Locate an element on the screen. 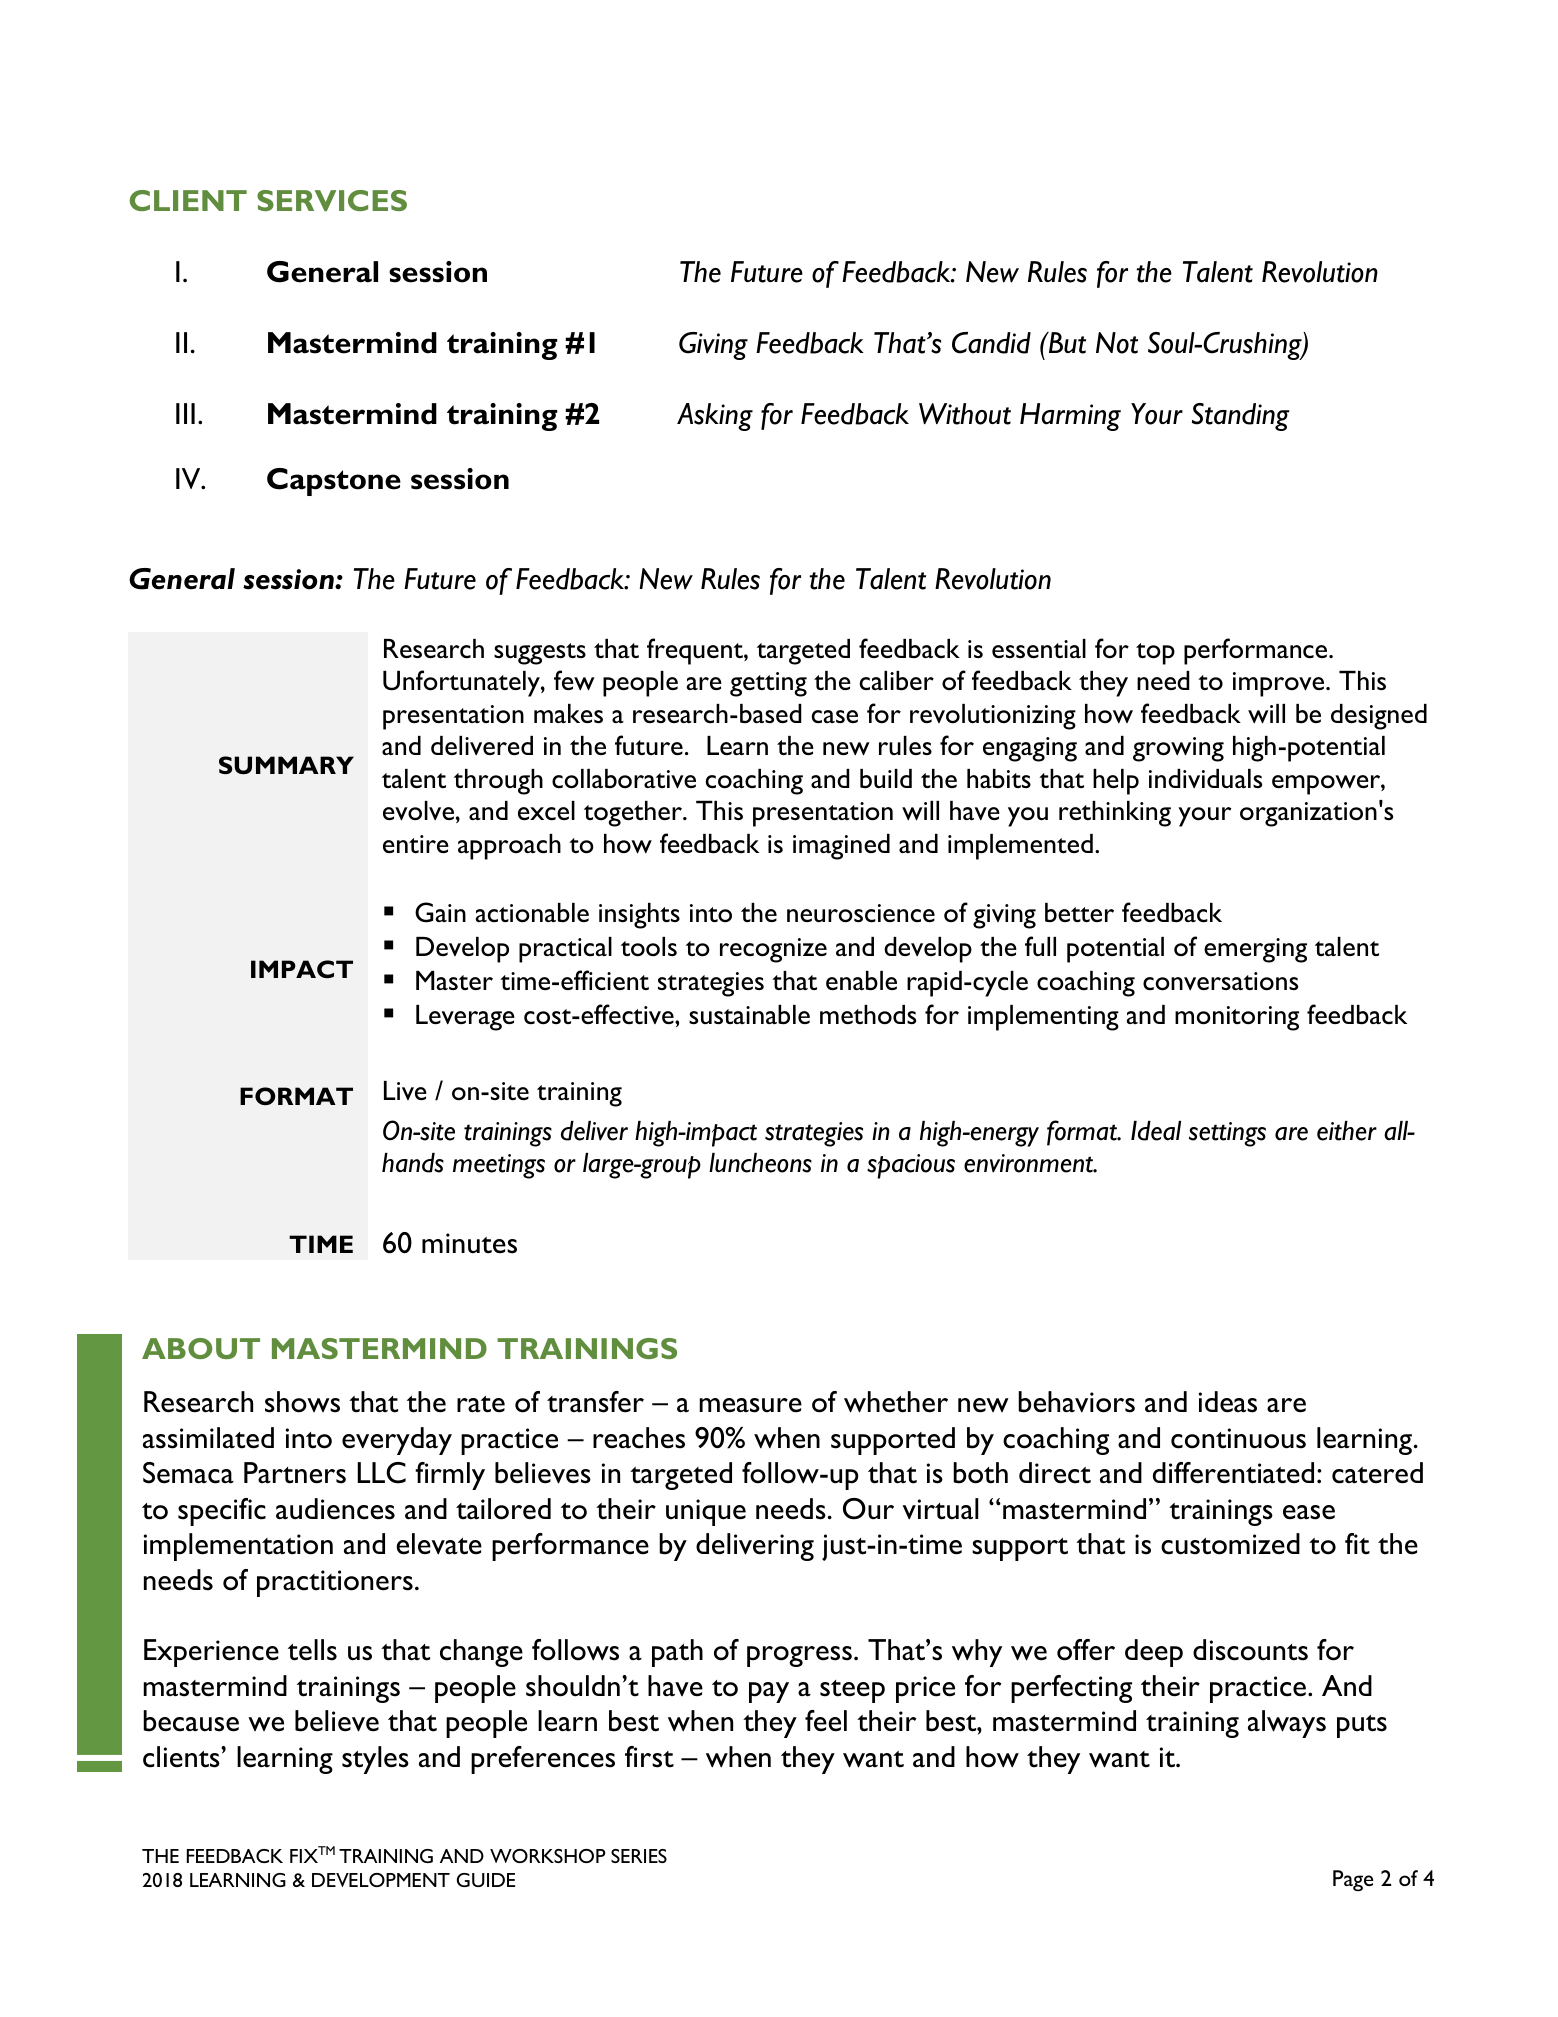 This screenshot has height=2017, width=1558. SERVICES is located at coordinates (332, 200).
